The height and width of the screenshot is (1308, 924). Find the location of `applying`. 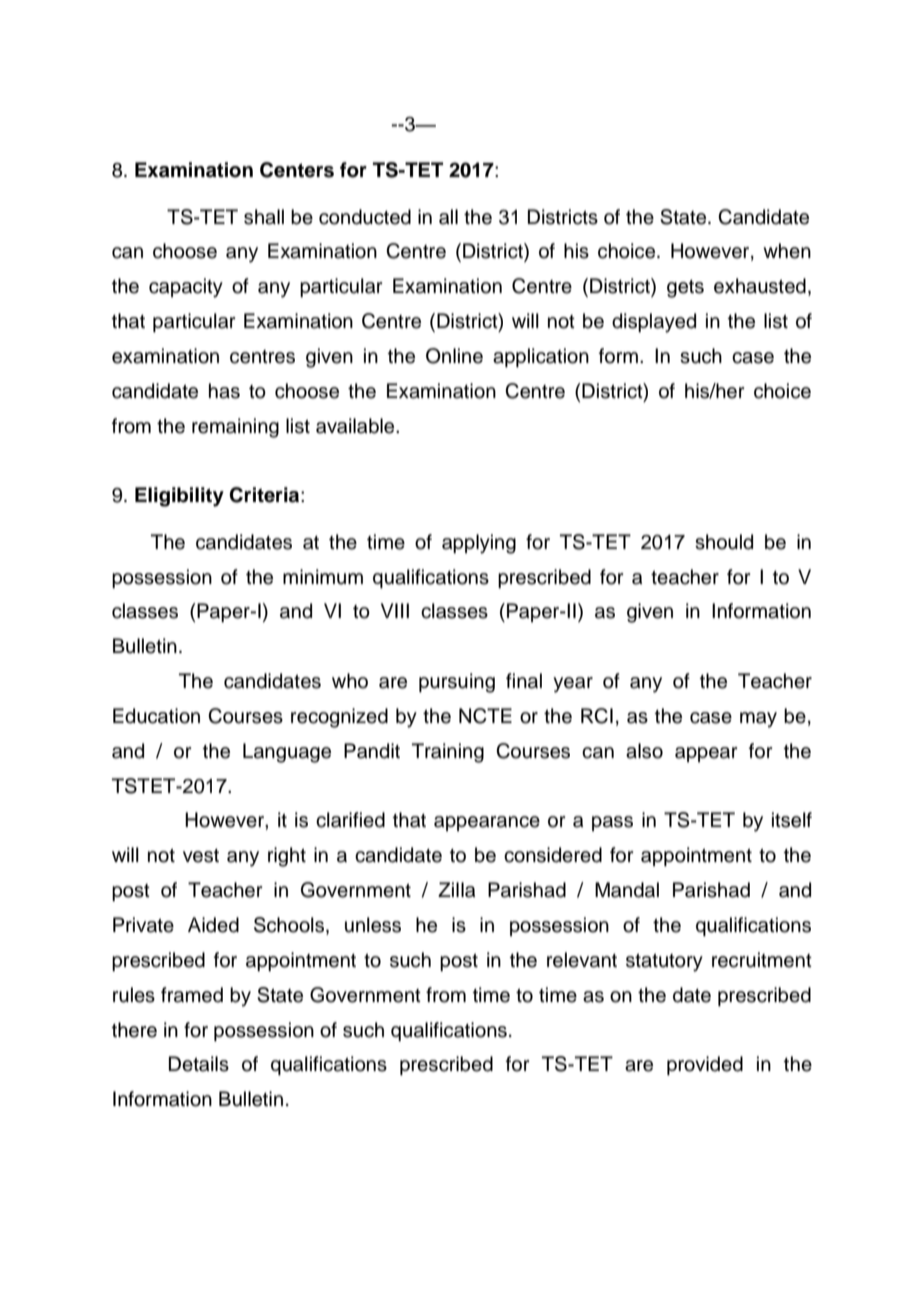

applying is located at coordinates (479, 544).
